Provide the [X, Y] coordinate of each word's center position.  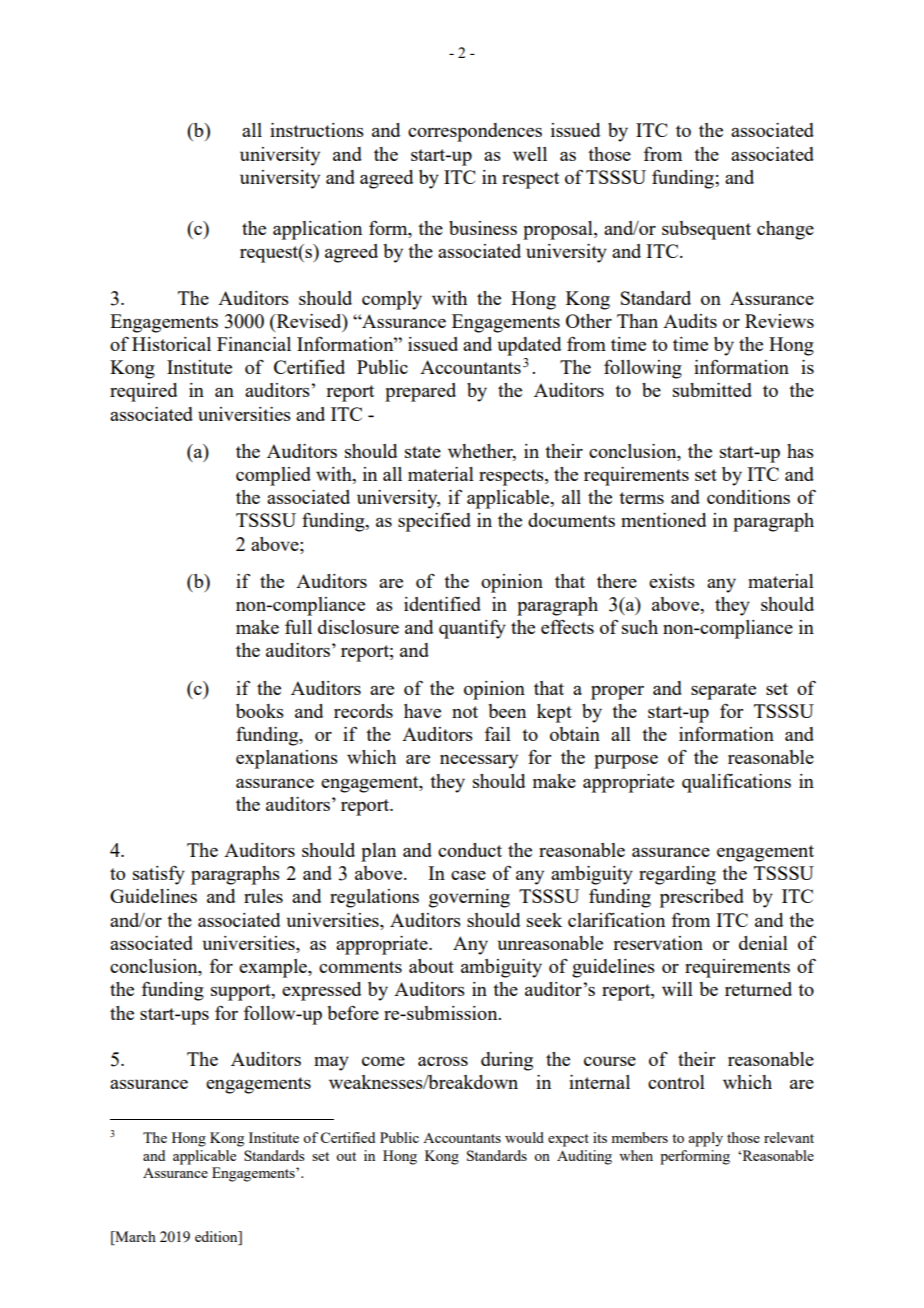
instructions [317, 130]
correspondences [475, 132]
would [524, 1137]
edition [217, 1238]
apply [705, 1139]
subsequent [706, 230]
